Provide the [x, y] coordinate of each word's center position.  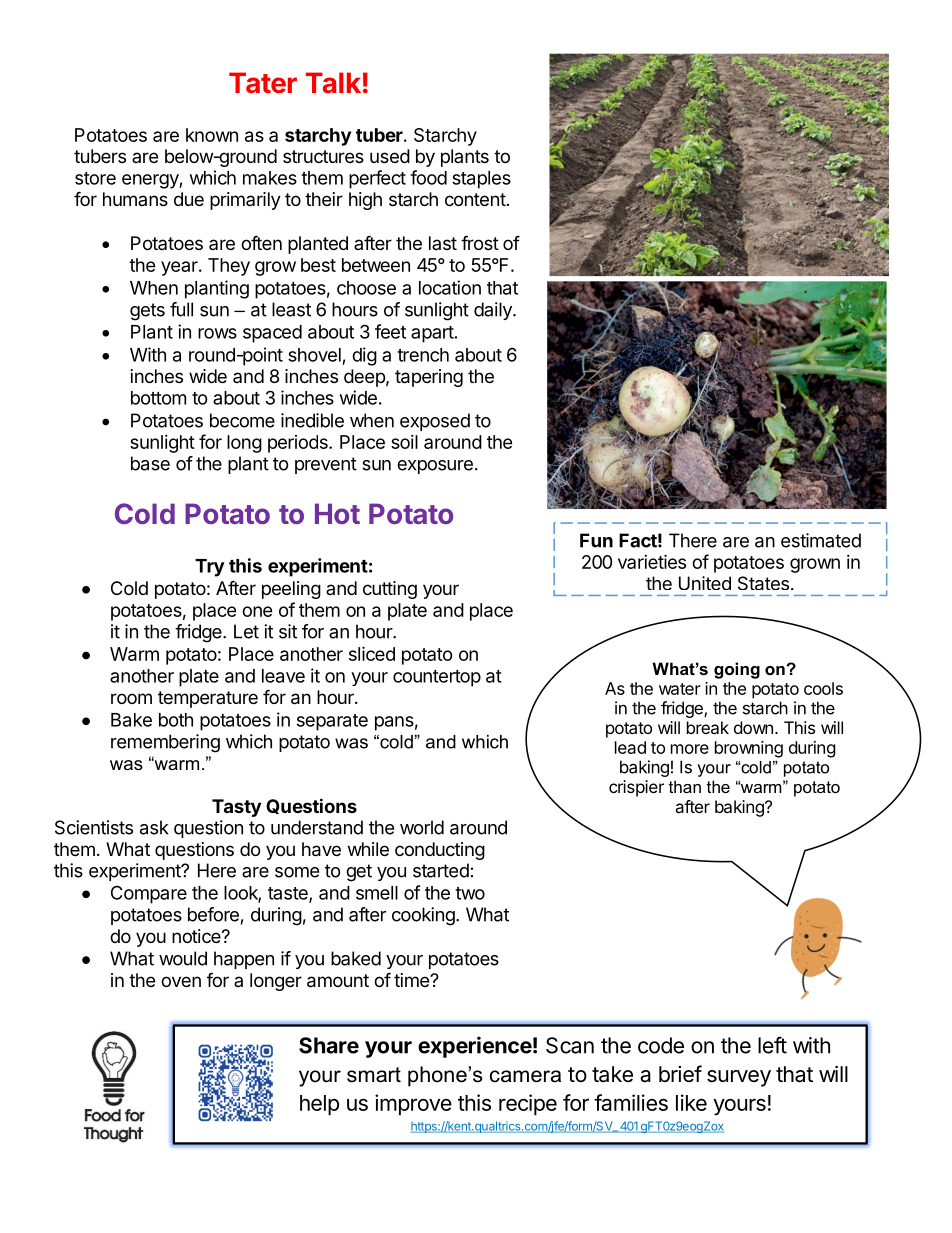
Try [210, 568]
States [763, 583]
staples [481, 180]
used [390, 156]
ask [154, 827]
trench [423, 355]
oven [181, 981]
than [685, 786]
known [212, 135]
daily [494, 311]
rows [217, 333]
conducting [440, 851]
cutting [390, 590]
